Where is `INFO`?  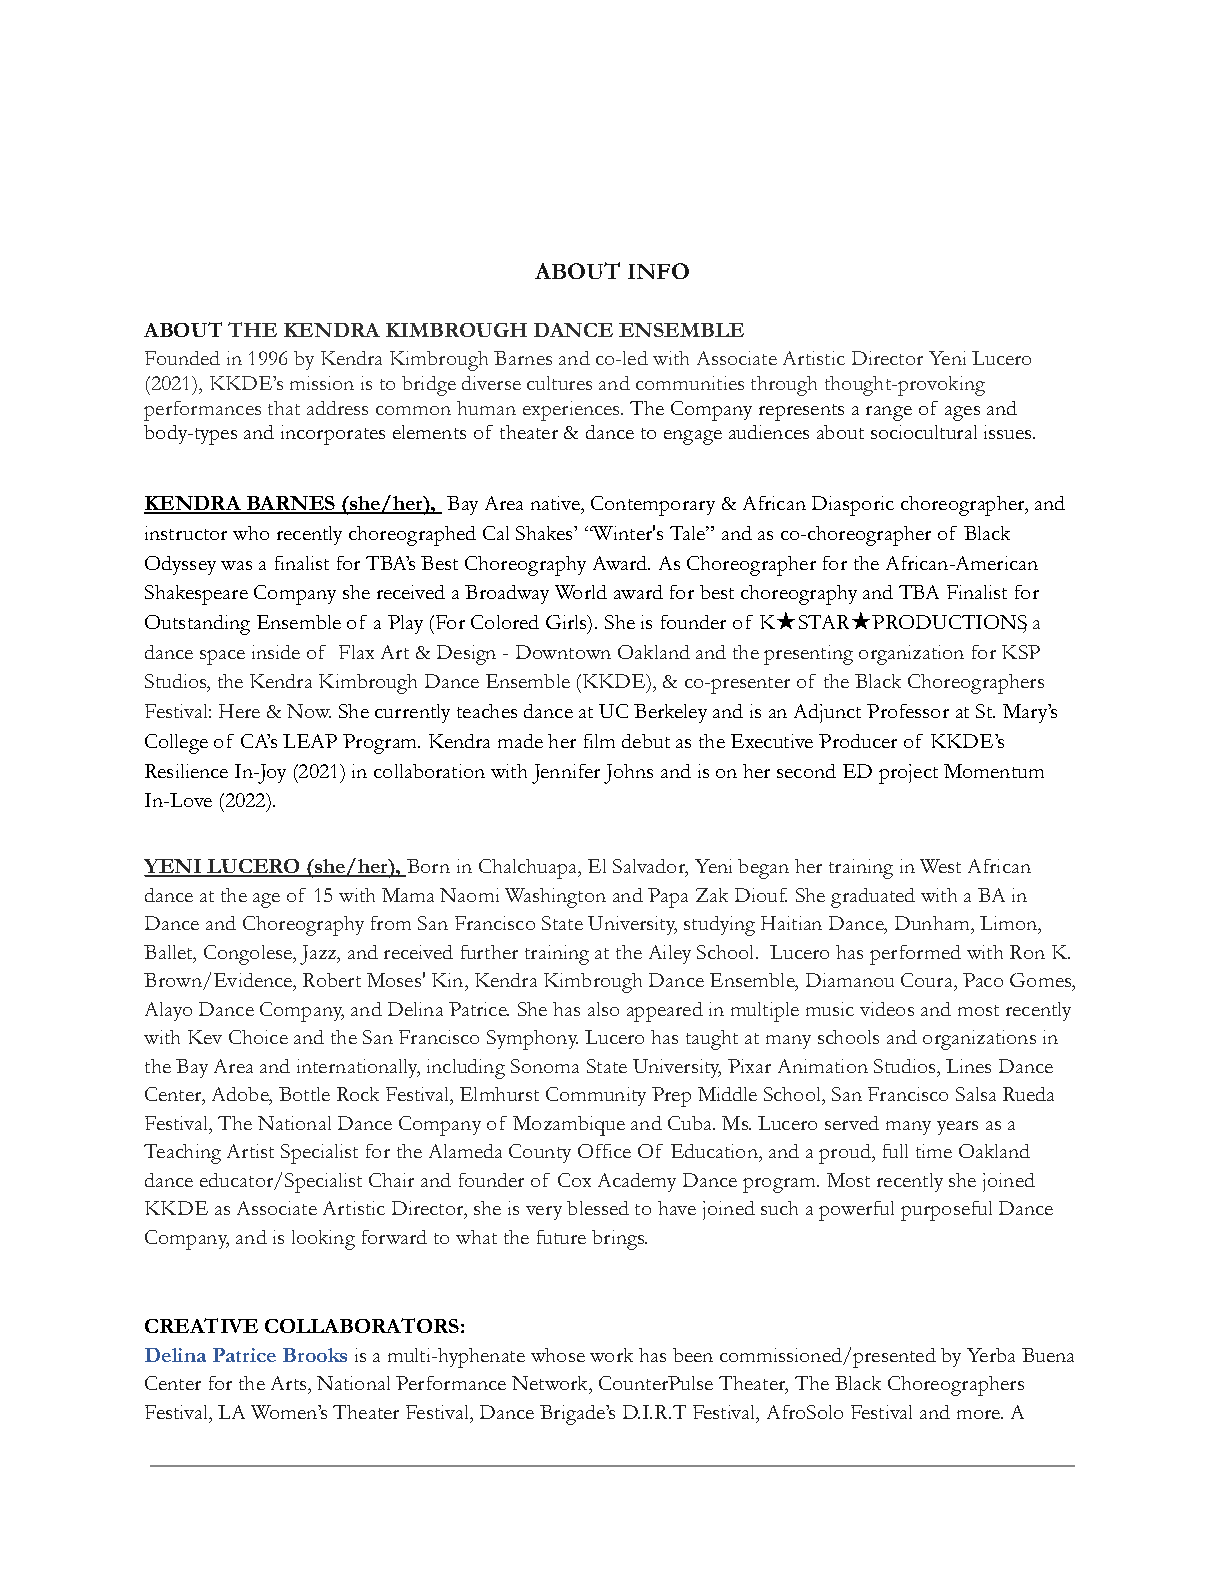 INFO is located at coordinates (658, 271).
